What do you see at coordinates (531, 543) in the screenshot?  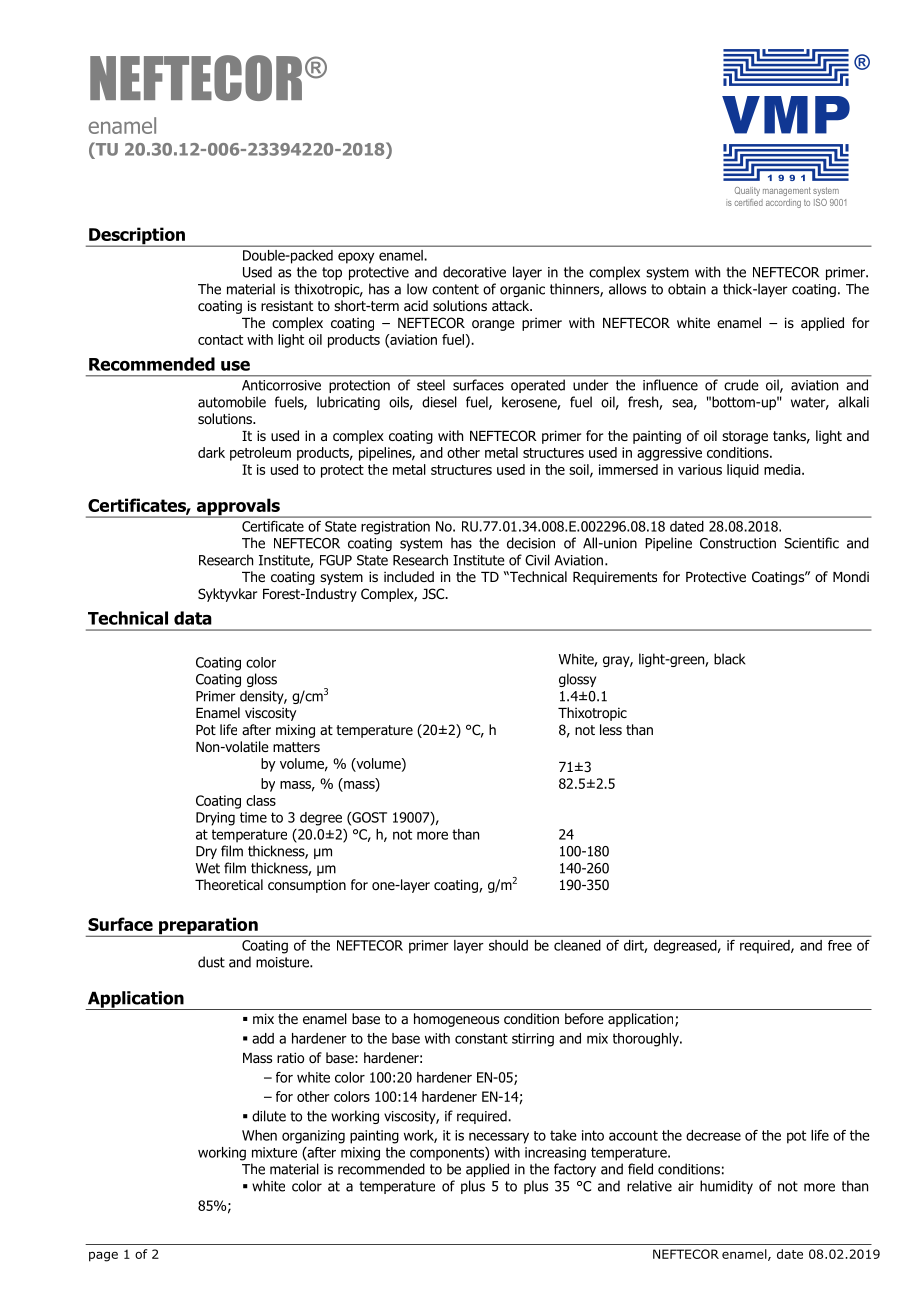 I see `decision` at bounding box center [531, 543].
